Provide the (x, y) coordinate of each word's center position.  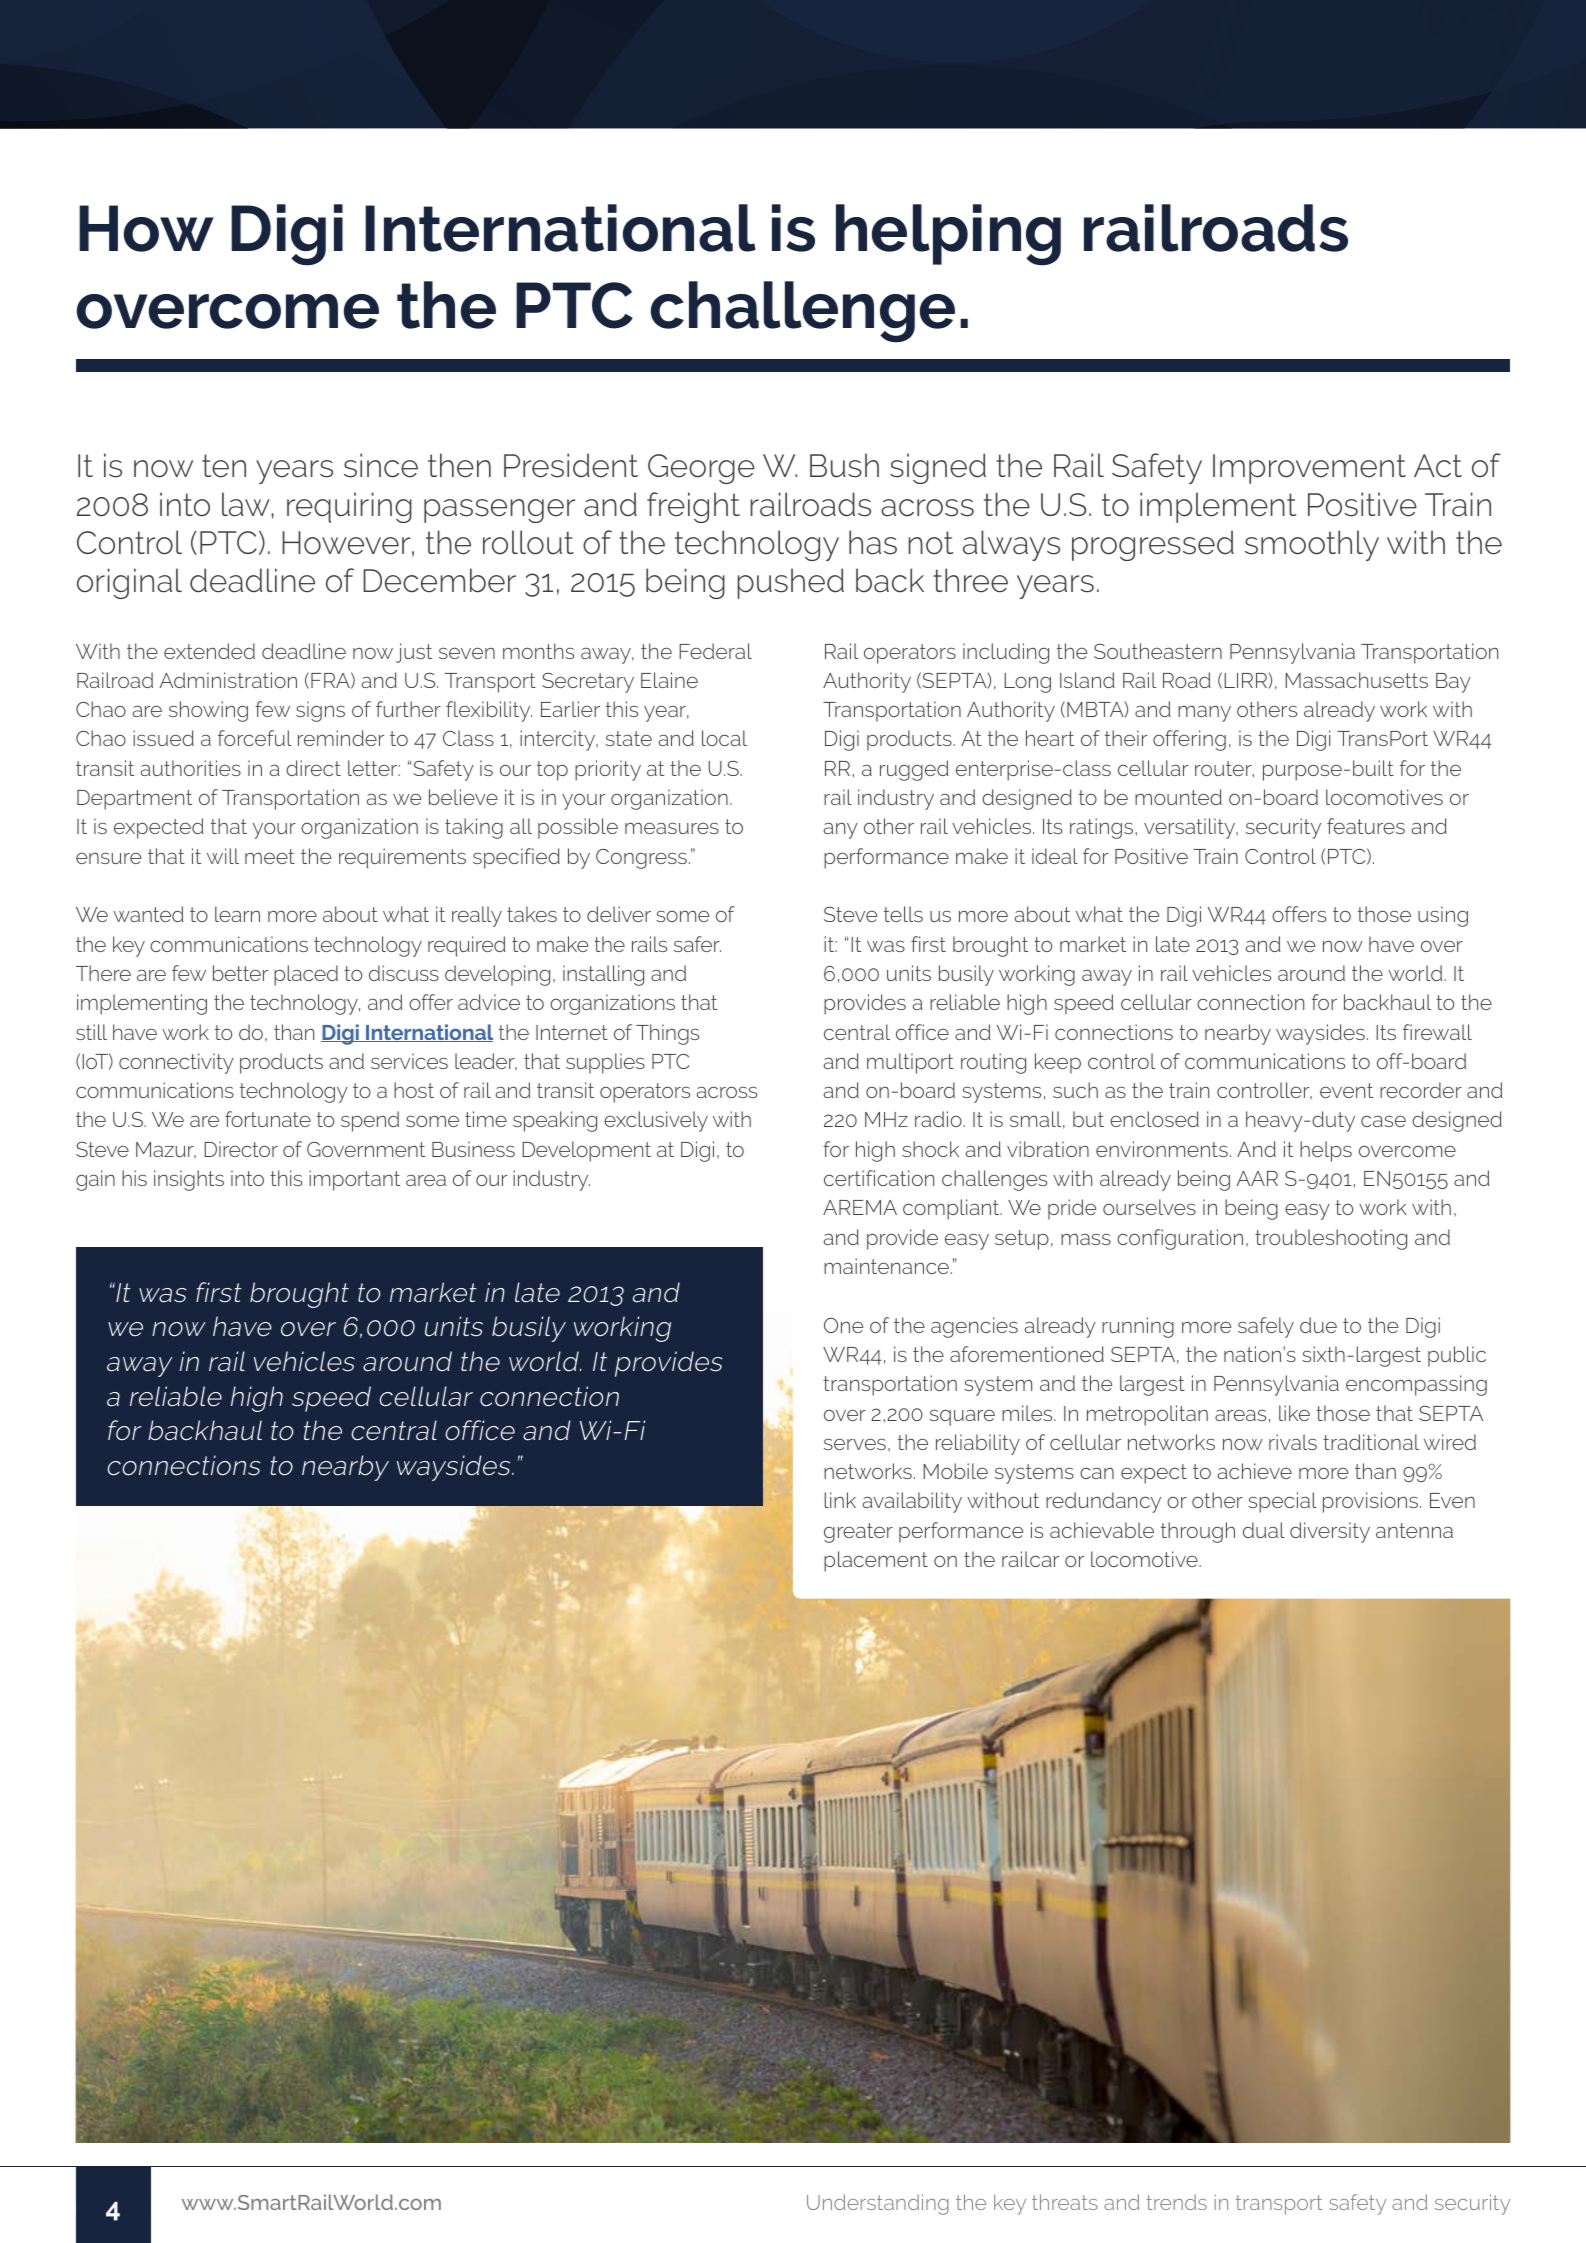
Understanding (878, 2204)
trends (1177, 2202)
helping (948, 235)
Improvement (1309, 469)
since (381, 465)
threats (1065, 2202)
